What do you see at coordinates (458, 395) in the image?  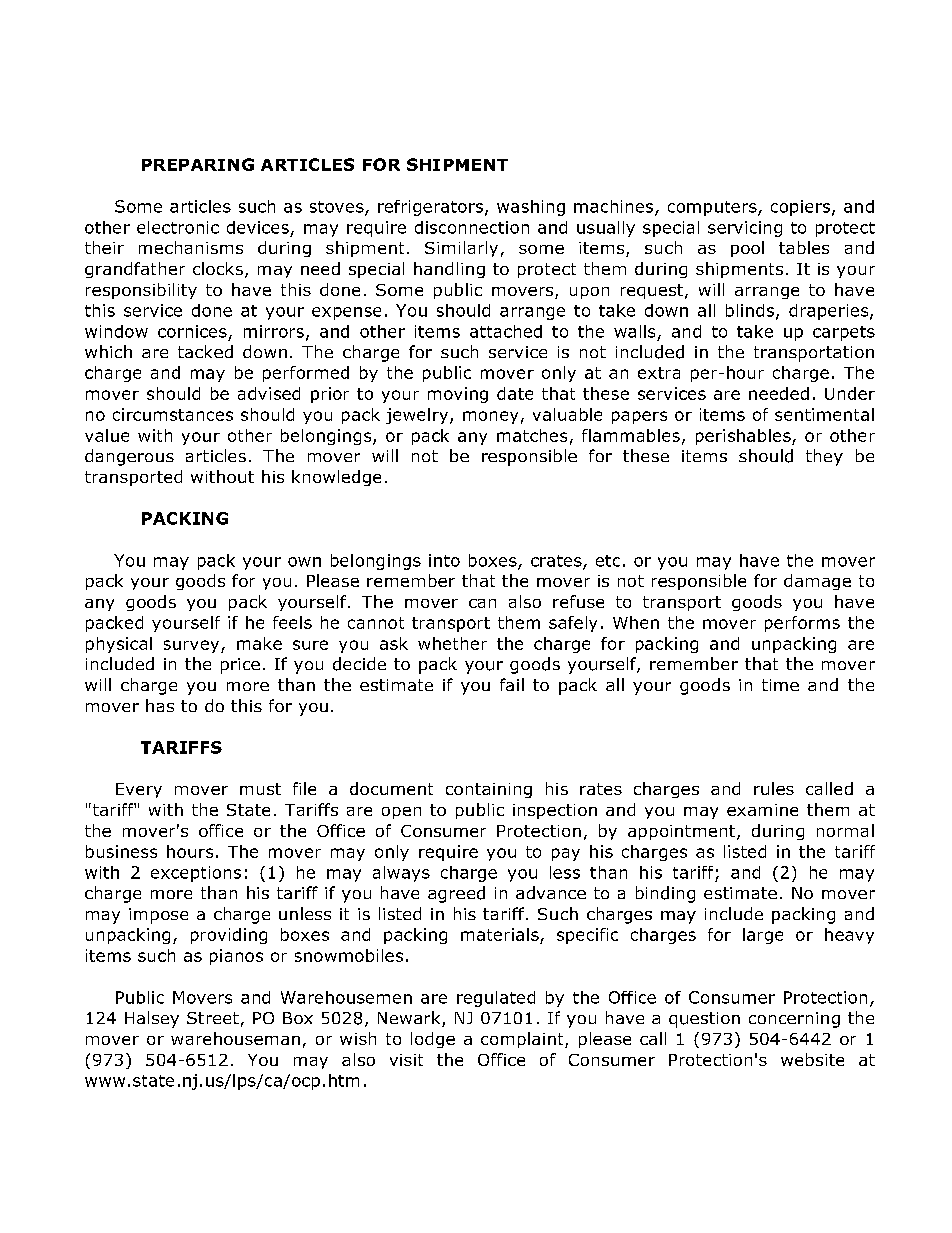 I see `moving` at bounding box center [458, 395].
